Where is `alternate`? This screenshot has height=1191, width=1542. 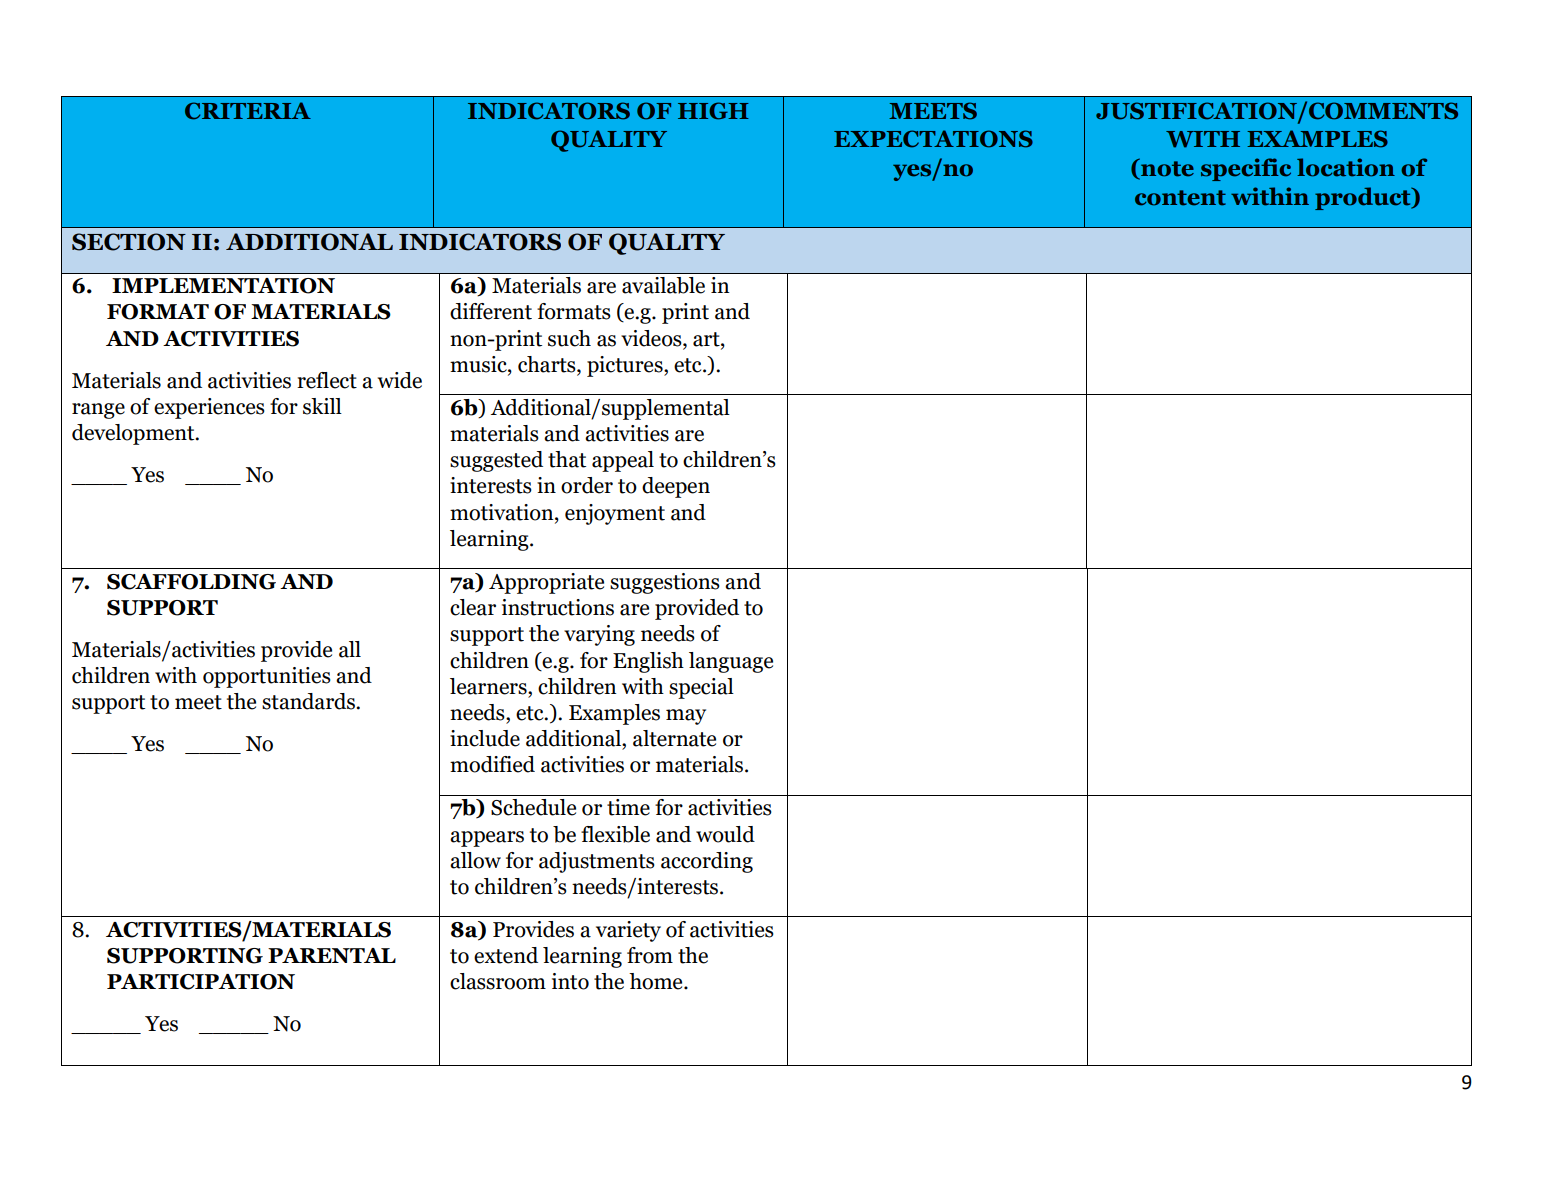
alternate is located at coordinates (674, 738).
